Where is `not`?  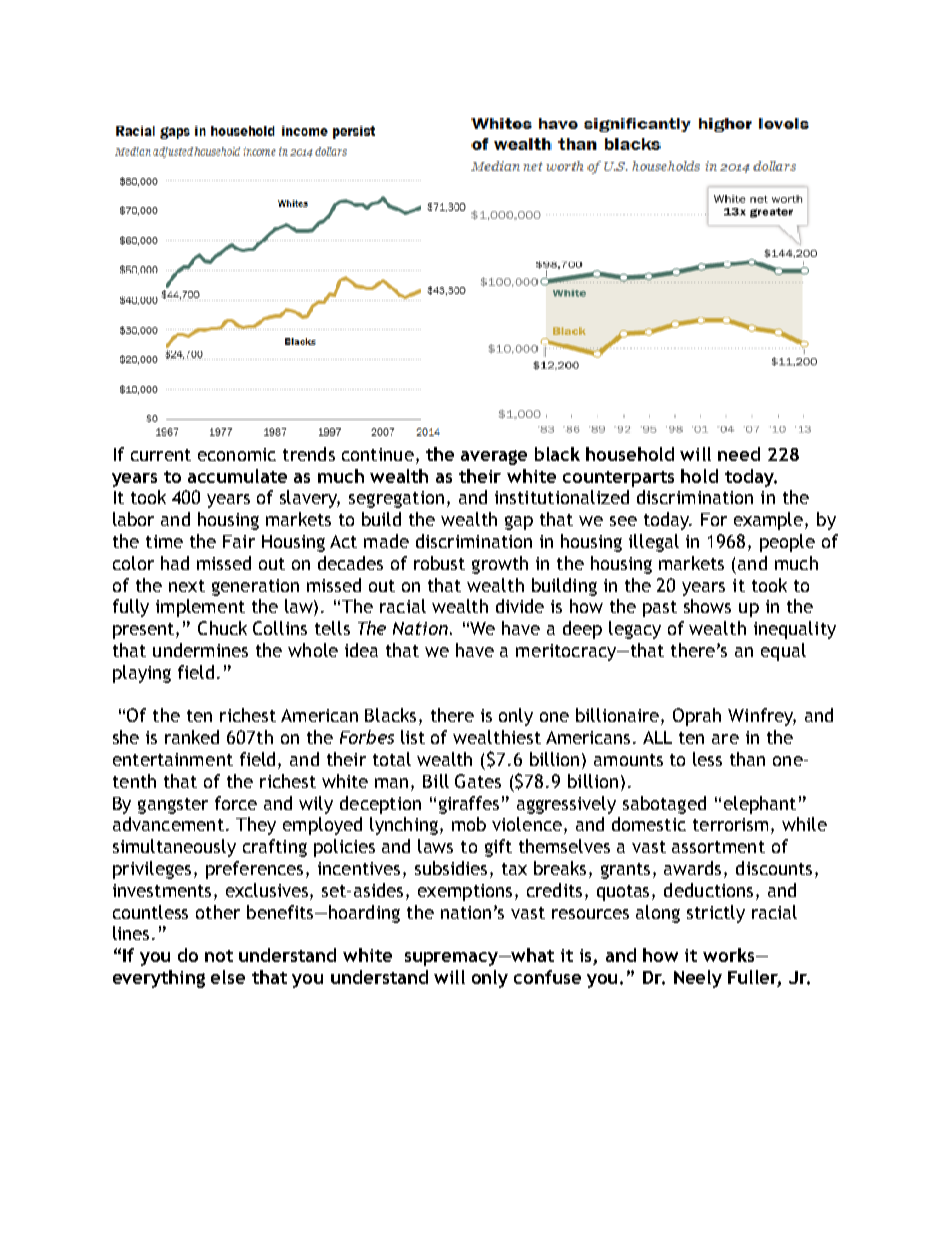
not is located at coordinates (219, 956).
